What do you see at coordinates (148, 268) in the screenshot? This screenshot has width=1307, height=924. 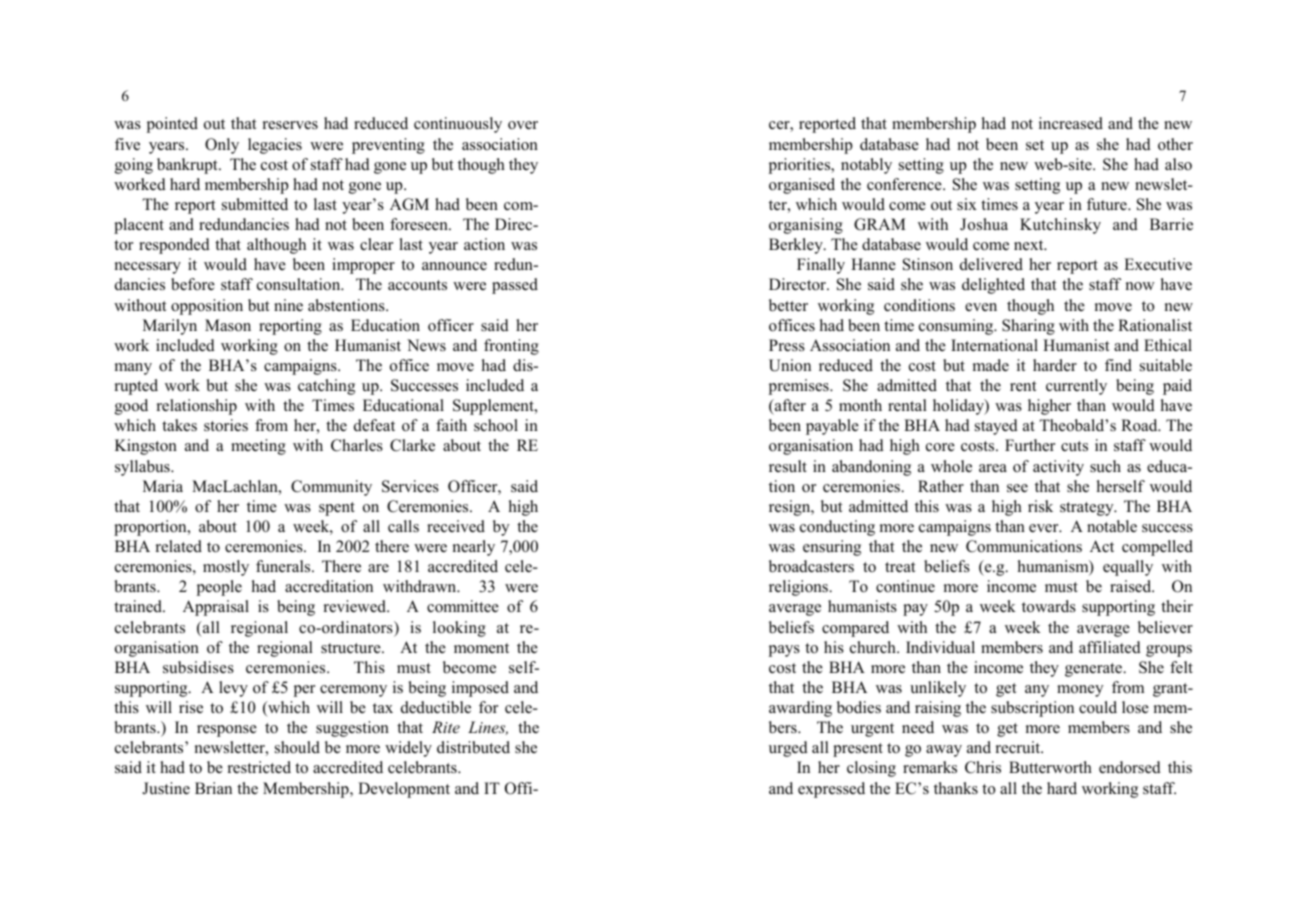 I see `necessary` at bounding box center [148, 268].
